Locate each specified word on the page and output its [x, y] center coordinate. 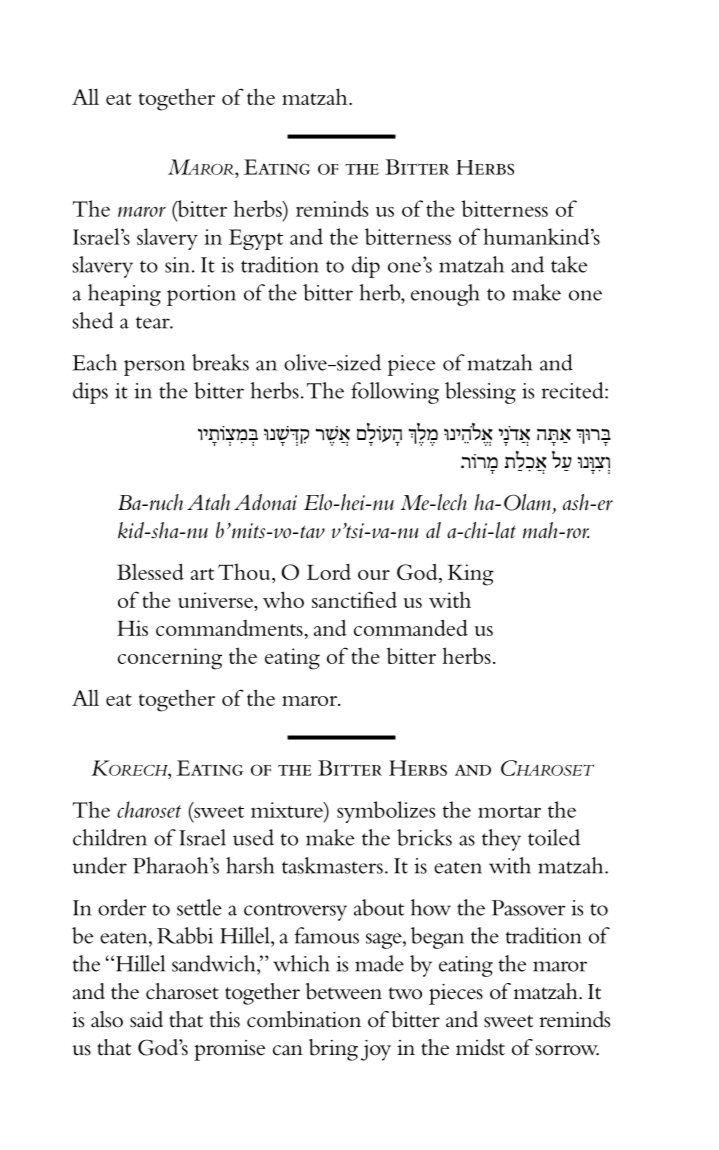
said [146, 1019]
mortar [509, 812]
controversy [295, 912]
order [122, 907]
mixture [288, 810]
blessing [480, 393]
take [569, 264]
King [471, 575]
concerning [170, 659]
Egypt [256, 239]
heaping [124, 295]
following [395, 393]
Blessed [150, 571]
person [154, 368]
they [501, 840]
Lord [329, 572]
